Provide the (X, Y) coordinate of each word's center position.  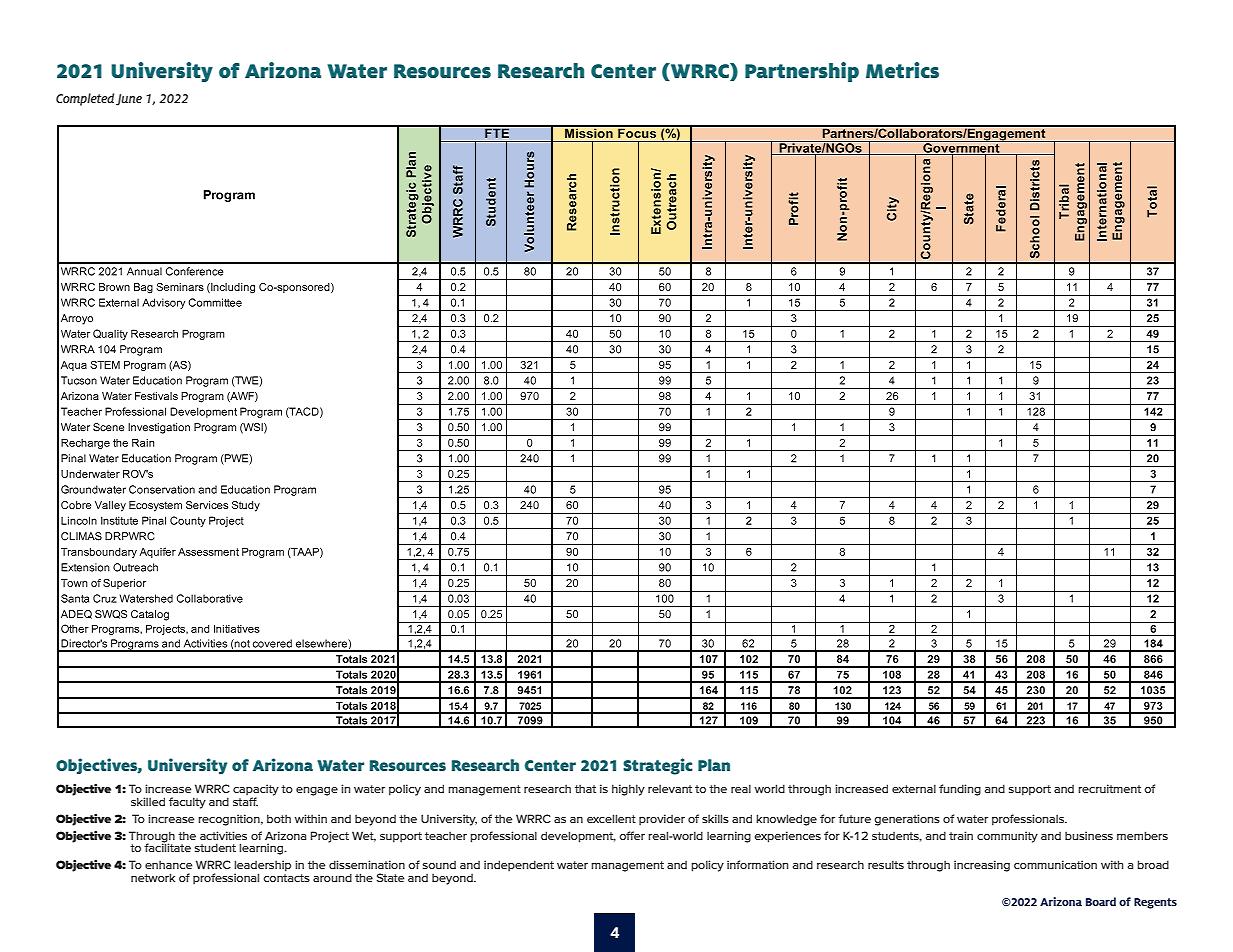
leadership (262, 867)
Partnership (802, 72)
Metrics (902, 70)
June (129, 100)
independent (519, 866)
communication (1055, 864)
